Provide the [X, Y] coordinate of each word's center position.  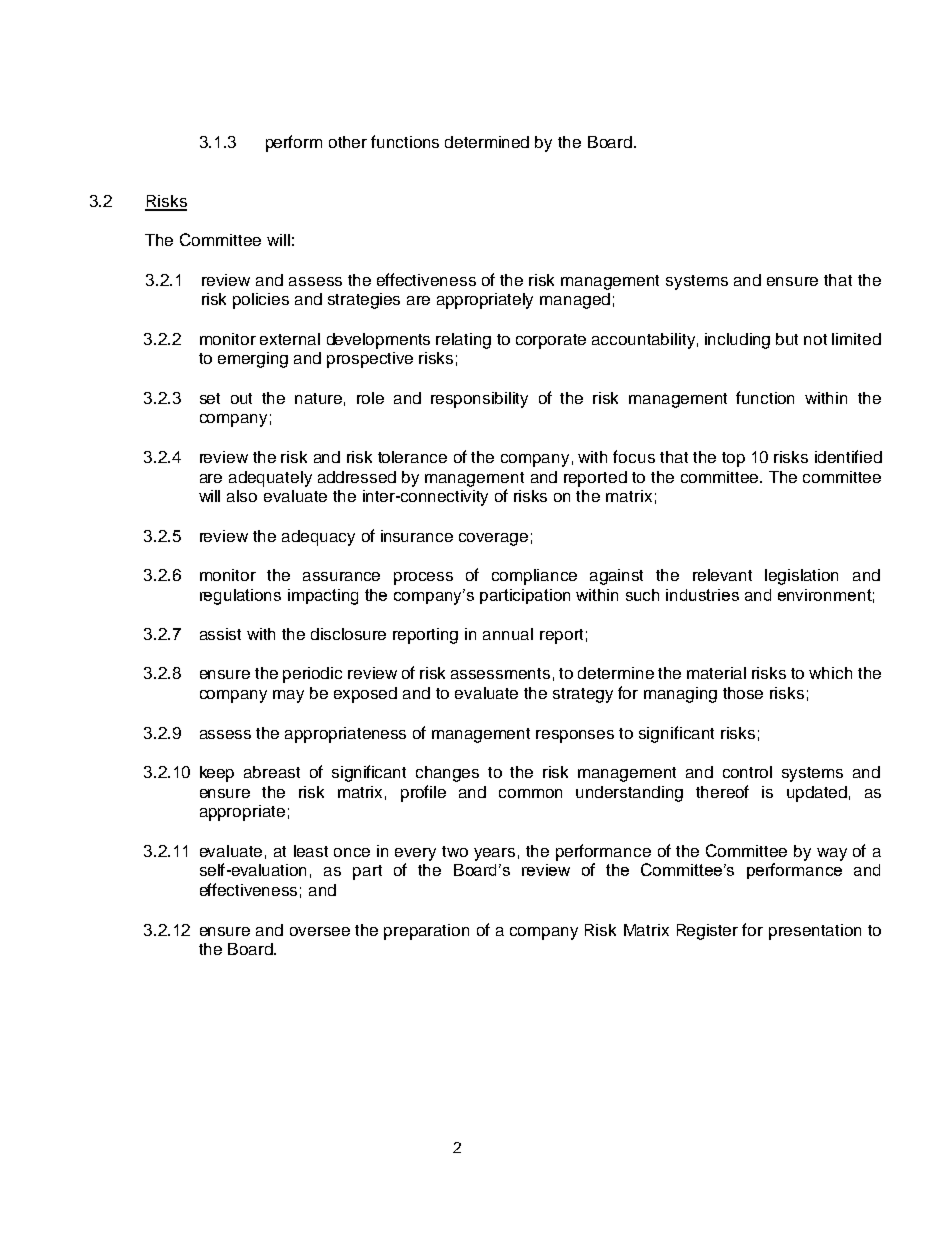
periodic [312, 675]
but [787, 339]
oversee [320, 931]
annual [508, 634]
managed [575, 301]
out [241, 398]
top [733, 459]
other [348, 142]
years [494, 854]
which [830, 673]
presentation [815, 932]
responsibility [479, 400]
